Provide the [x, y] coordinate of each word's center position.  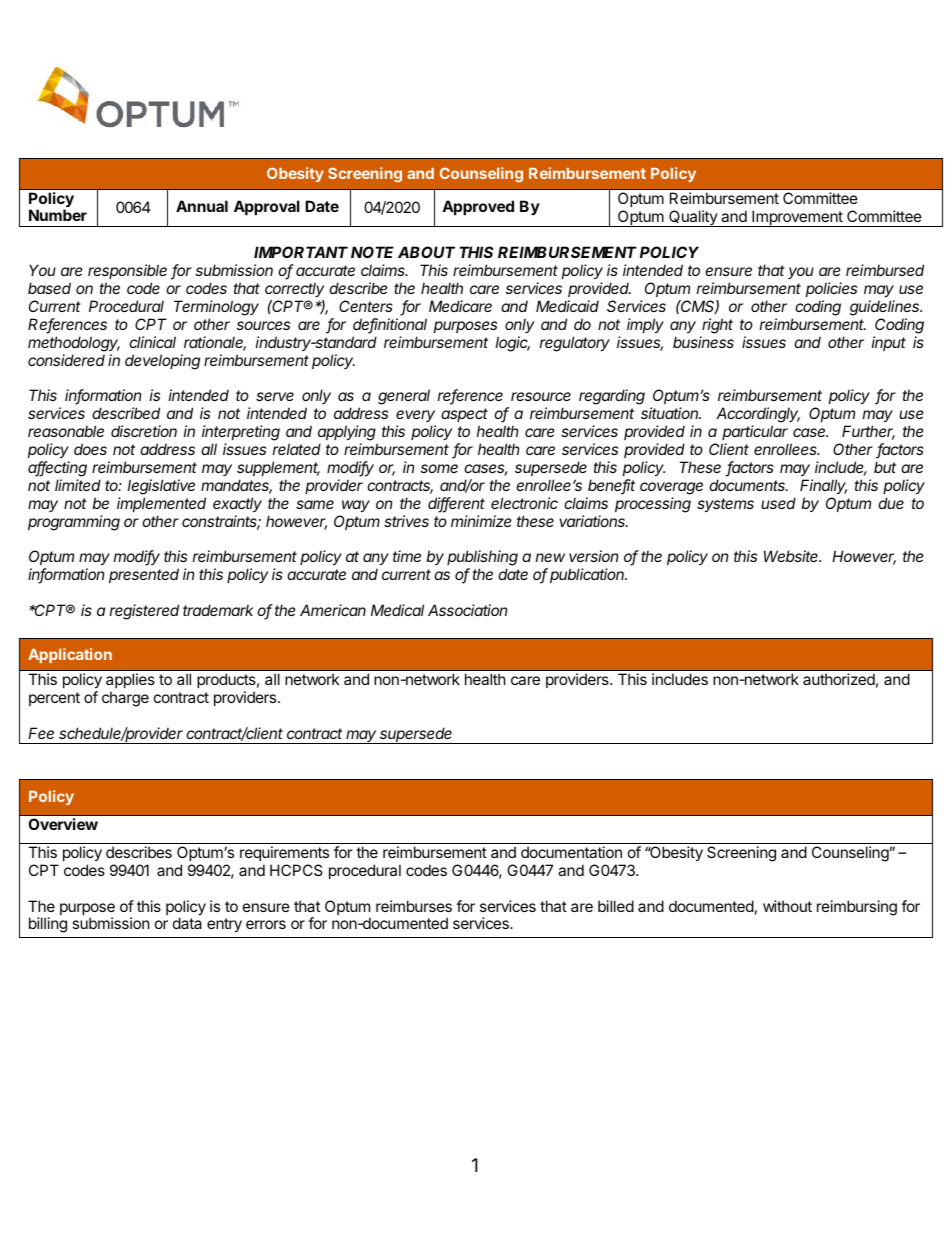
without [787, 906]
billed [616, 906]
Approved [478, 207]
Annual [202, 206]
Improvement [797, 218]
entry [224, 925]
